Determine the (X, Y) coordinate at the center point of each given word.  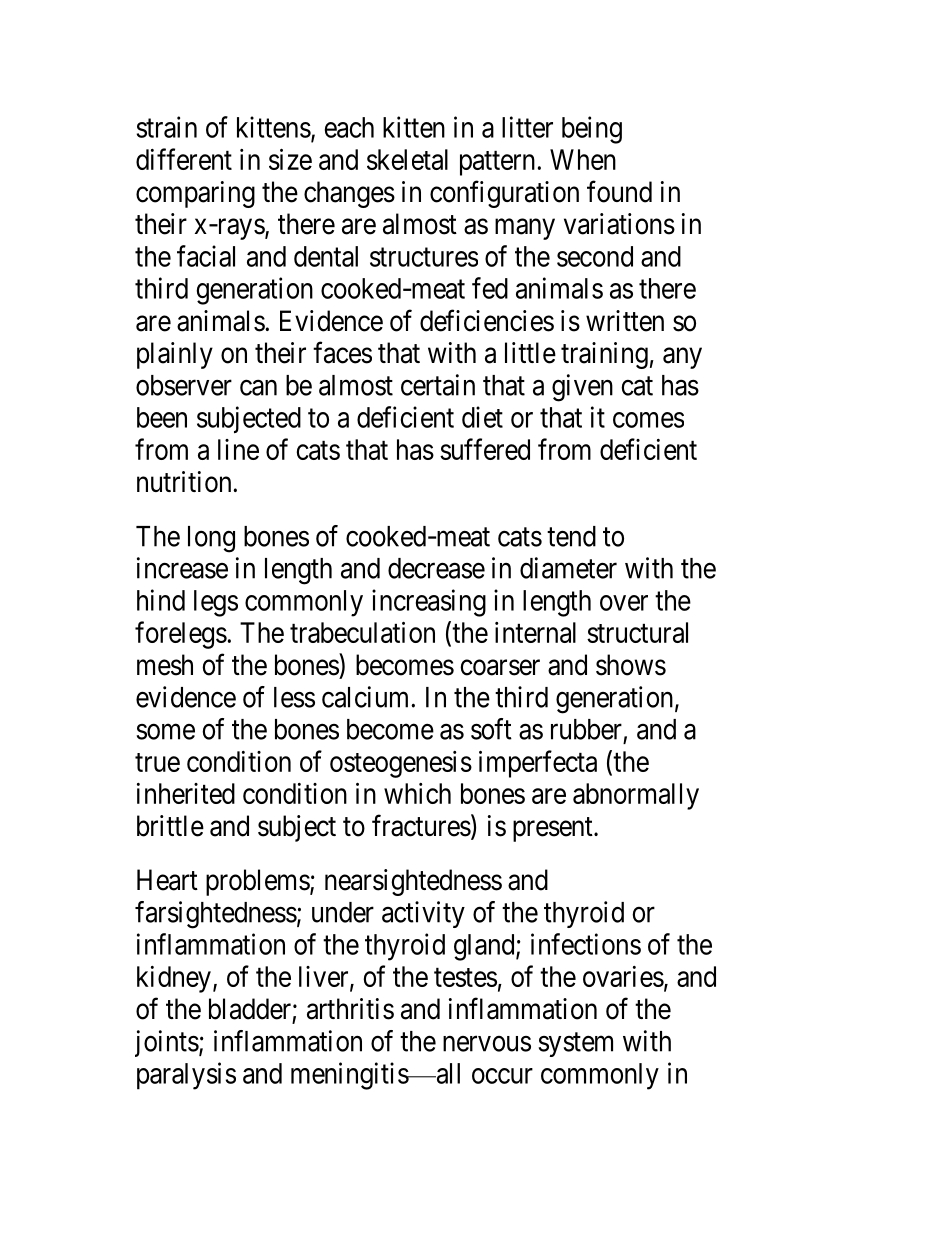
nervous (487, 1044)
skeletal (407, 159)
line (238, 449)
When (583, 159)
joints (167, 1043)
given (582, 388)
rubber (586, 729)
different (184, 159)
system (576, 1045)
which (417, 793)
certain (438, 385)
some (166, 732)
